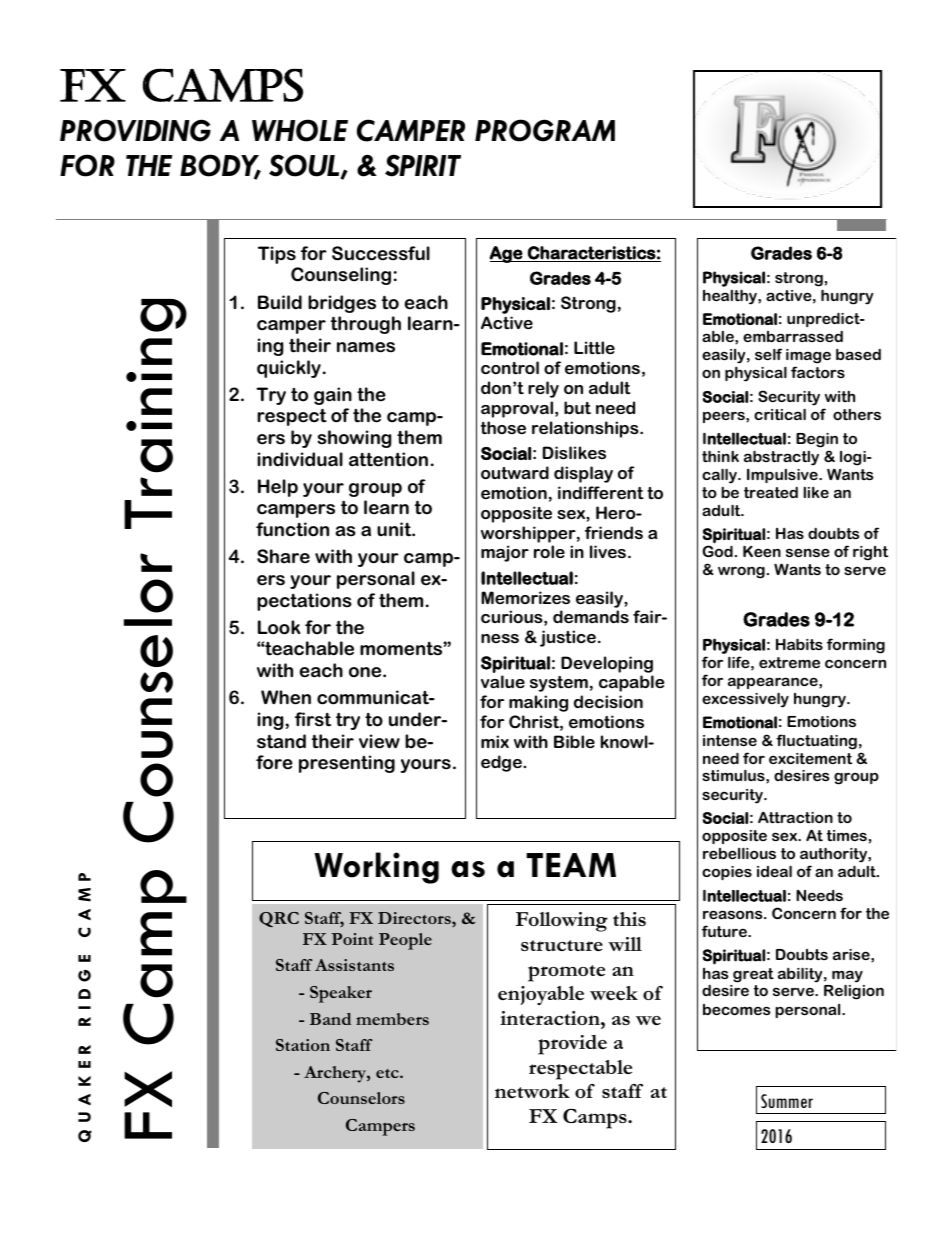 Image resolution: width=952 pixels, height=1233 pixels. I want to click on network, so click(532, 1091).
